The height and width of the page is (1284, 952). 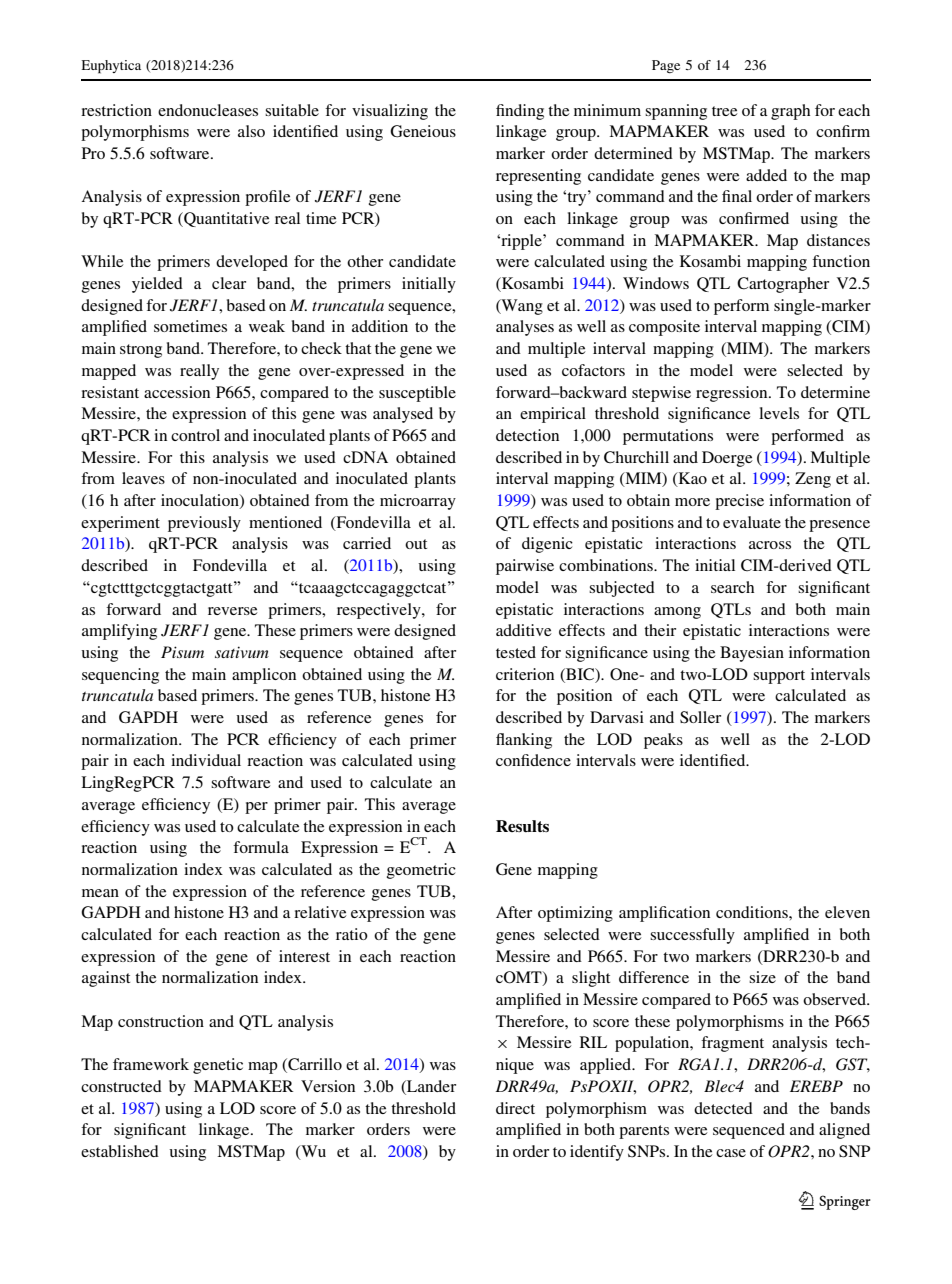 I want to click on individual, so click(x=206, y=760).
